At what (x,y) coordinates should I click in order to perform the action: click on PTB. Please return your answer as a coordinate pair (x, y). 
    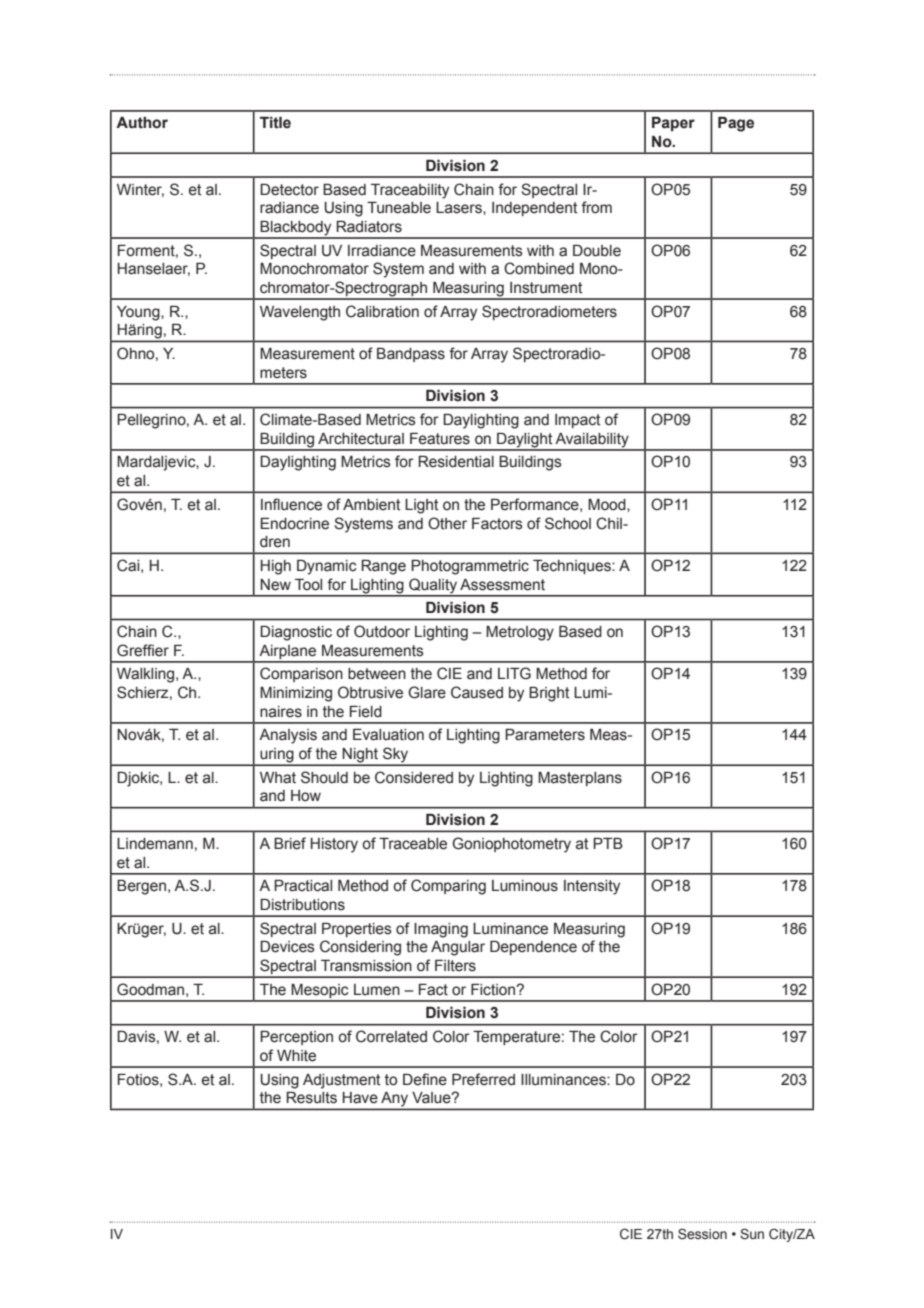
    Looking at the image, I should click on (608, 843).
